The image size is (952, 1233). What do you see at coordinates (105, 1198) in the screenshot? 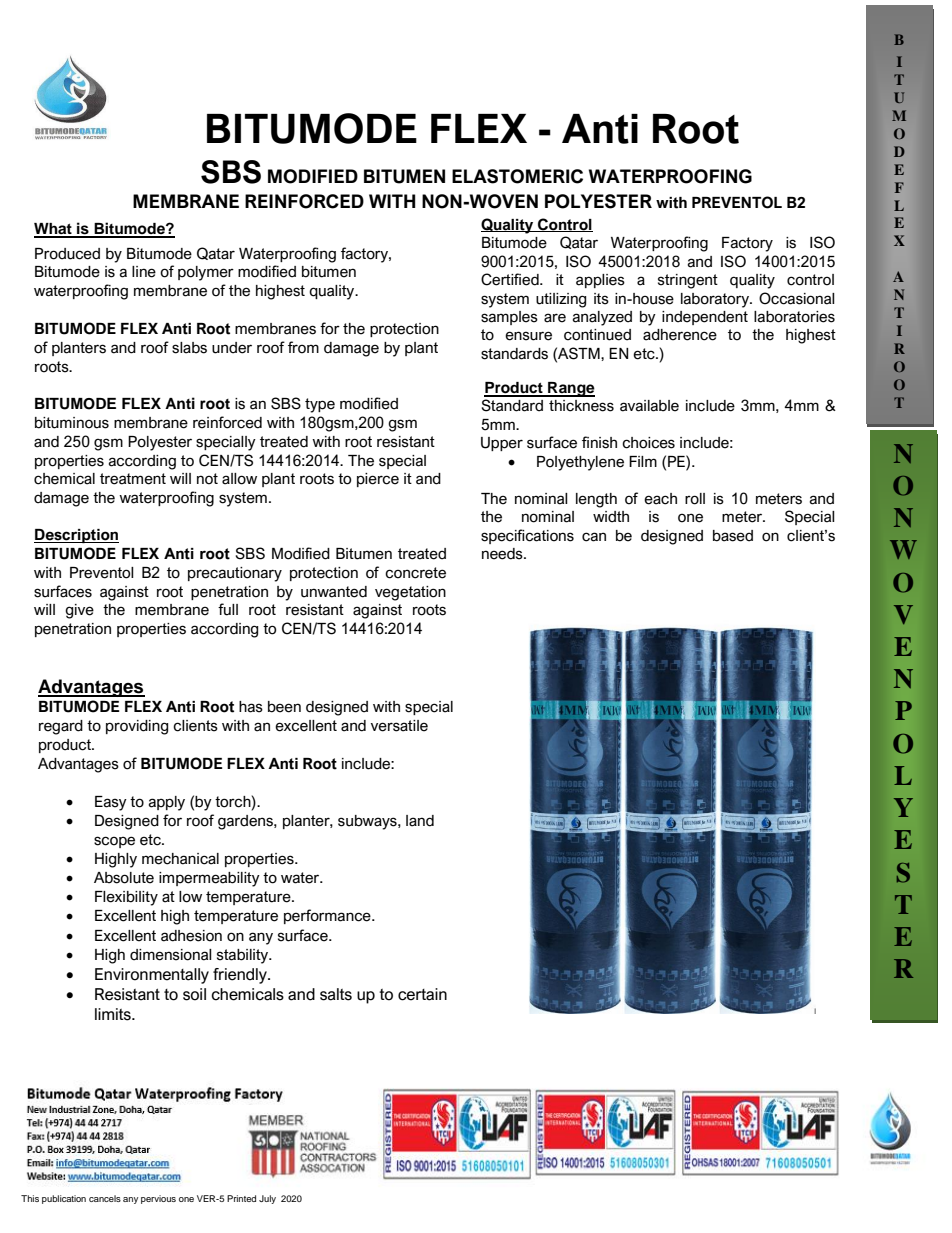
I see `cancels` at bounding box center [105, 1198].
